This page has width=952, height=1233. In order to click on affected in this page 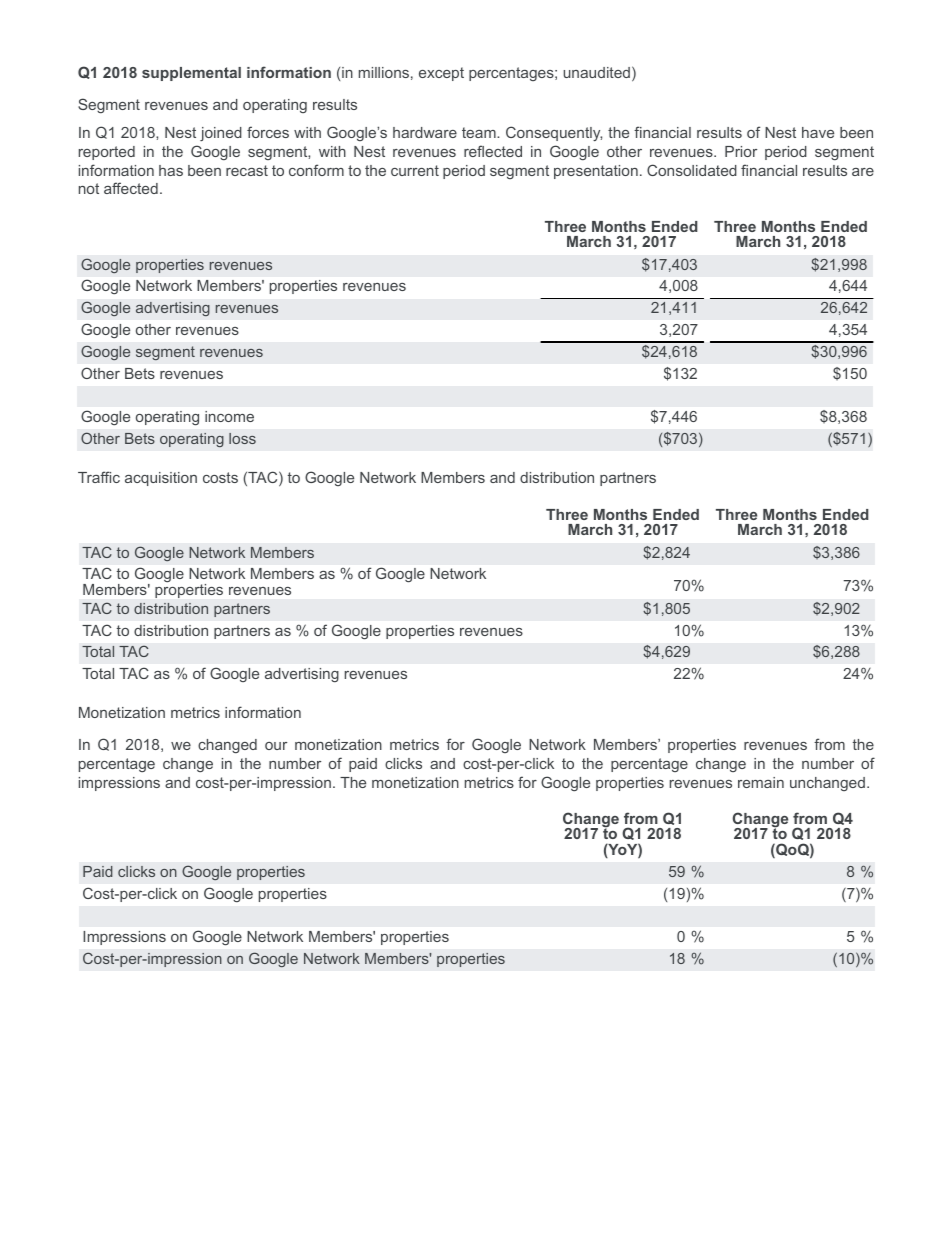, I will do `click(131, 188)`.
